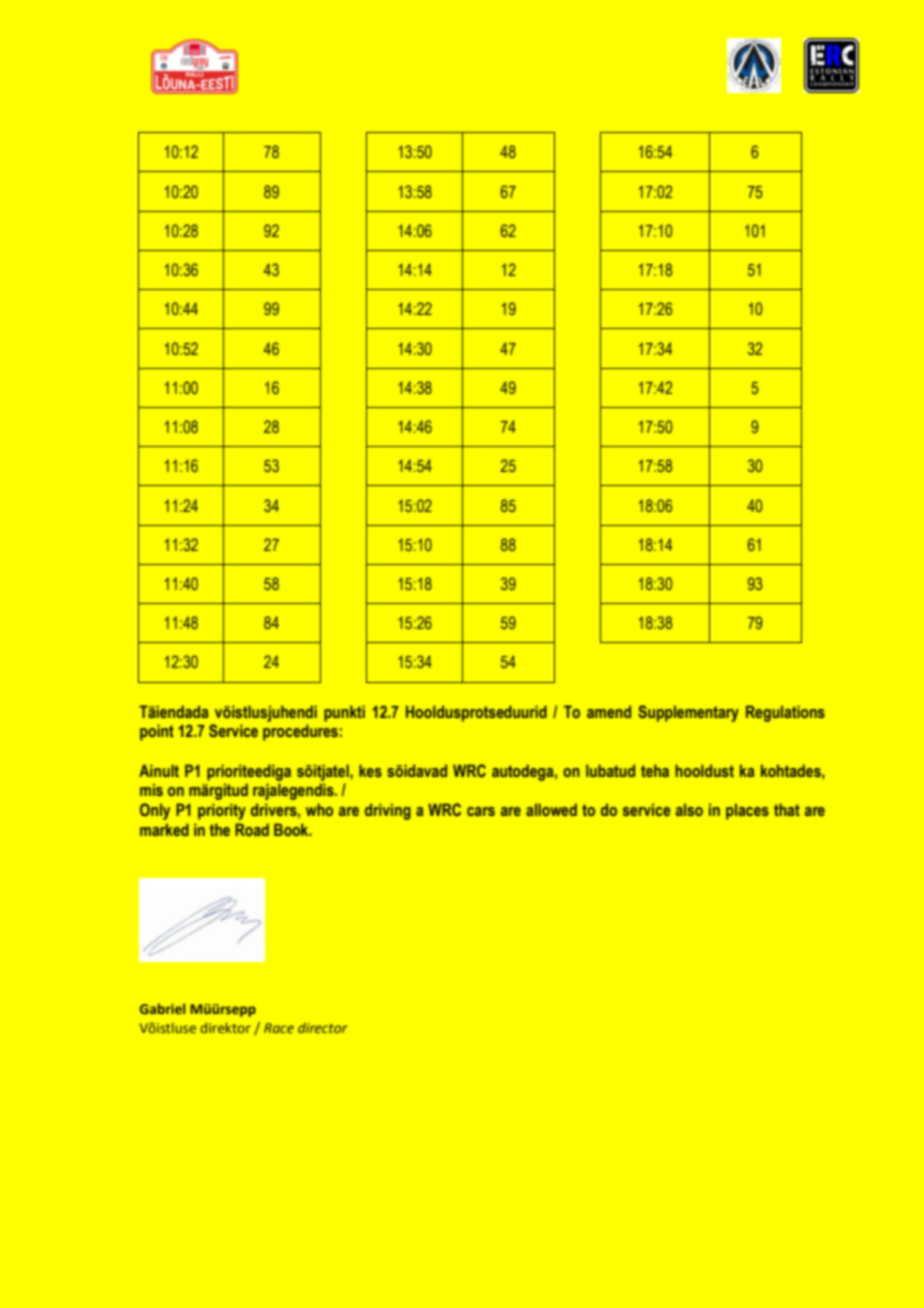 The image size is (924, 1308). What do you see at coordinates (609, 711) in the screenshot?
I see `amend` at bounding box center [609, 711].
